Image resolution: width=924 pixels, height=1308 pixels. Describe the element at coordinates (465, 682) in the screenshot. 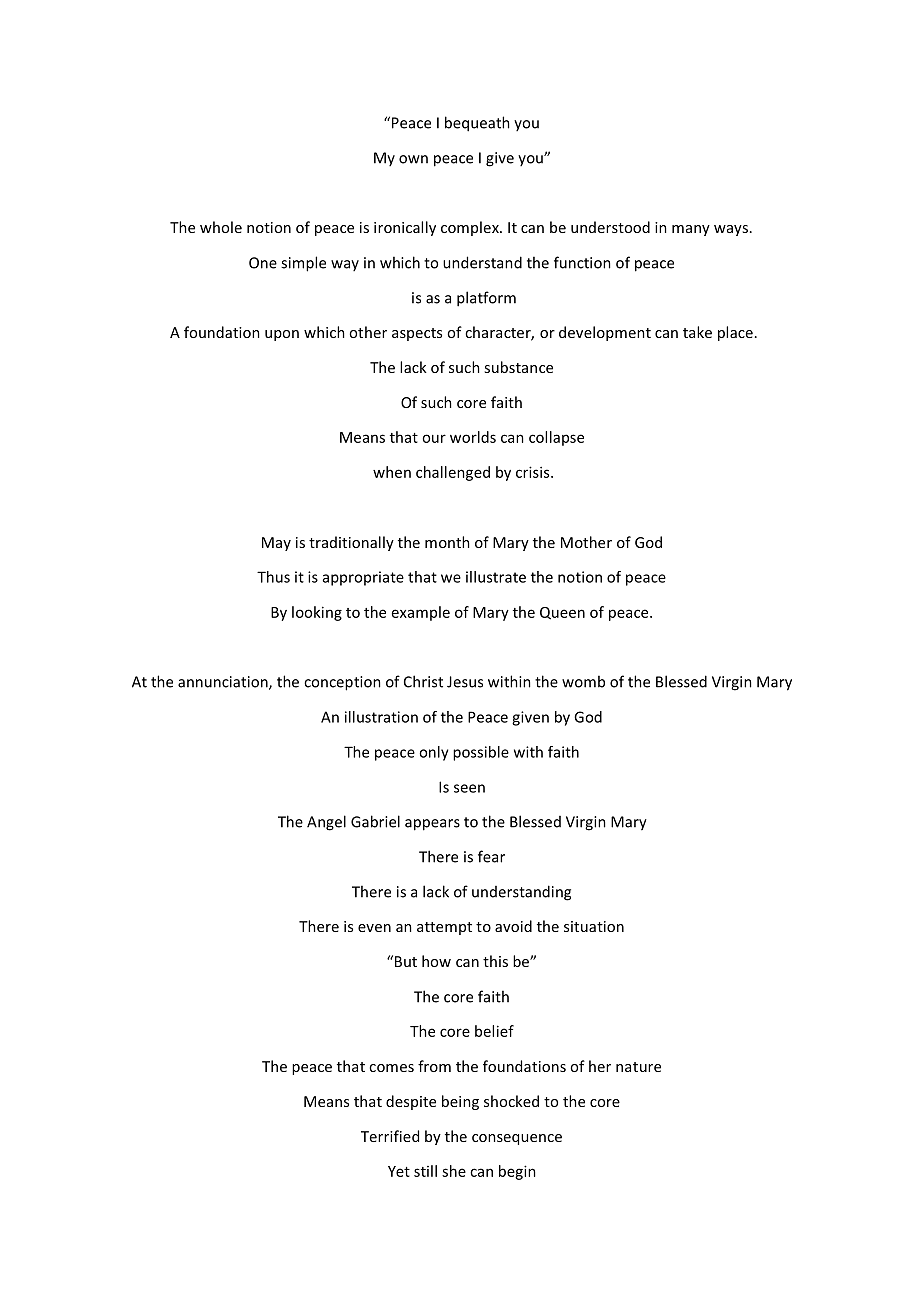

I see `Jesus` at that location.
